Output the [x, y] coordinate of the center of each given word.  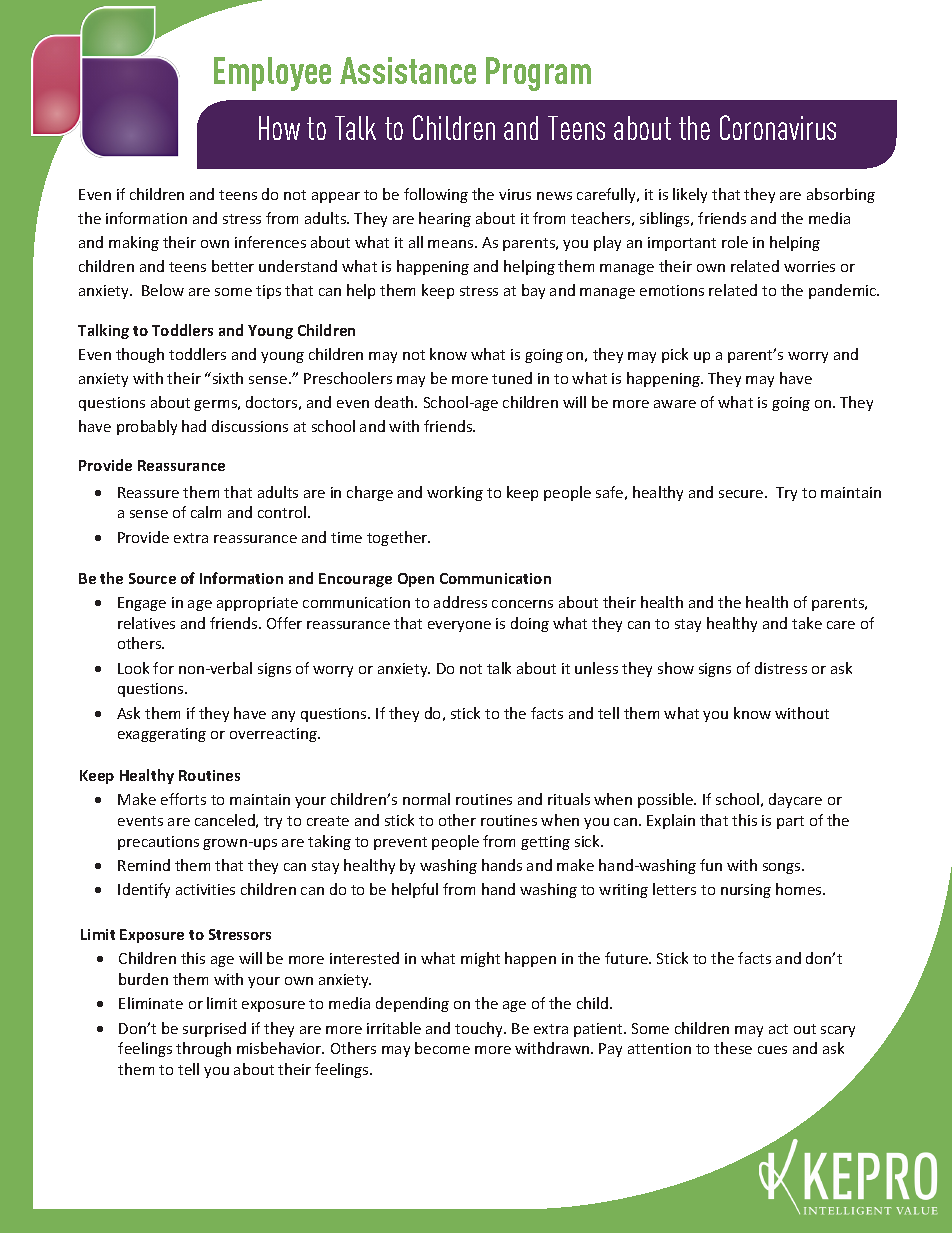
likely [690, 195]
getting [545, 843]
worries [809, 266]
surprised [214, 1029]
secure [742, 494]
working [455, 493]
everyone [459, 626]
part [790, 822]
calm [206, 512]
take [807, 623]
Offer [284, 623]
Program [538, 74]
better [233, 266]
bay [533, 291]
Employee [272, 74]
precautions [158, 843]
